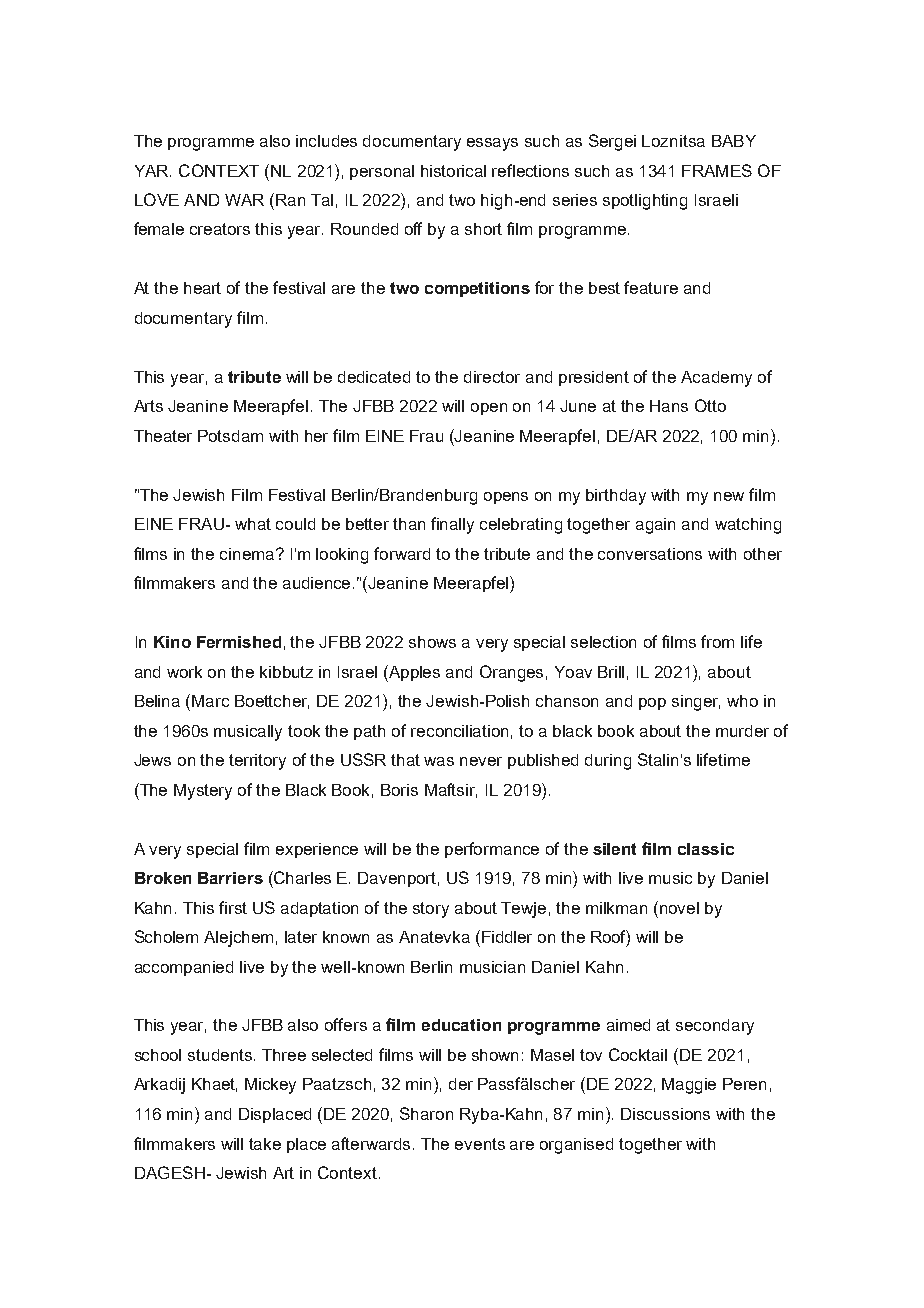 Image resolution: width=924 pixels, height=1308 pixels. What do you see at coordinates (172, 642) in the image?
I see `Kino` at bounding box center [172, 642].
